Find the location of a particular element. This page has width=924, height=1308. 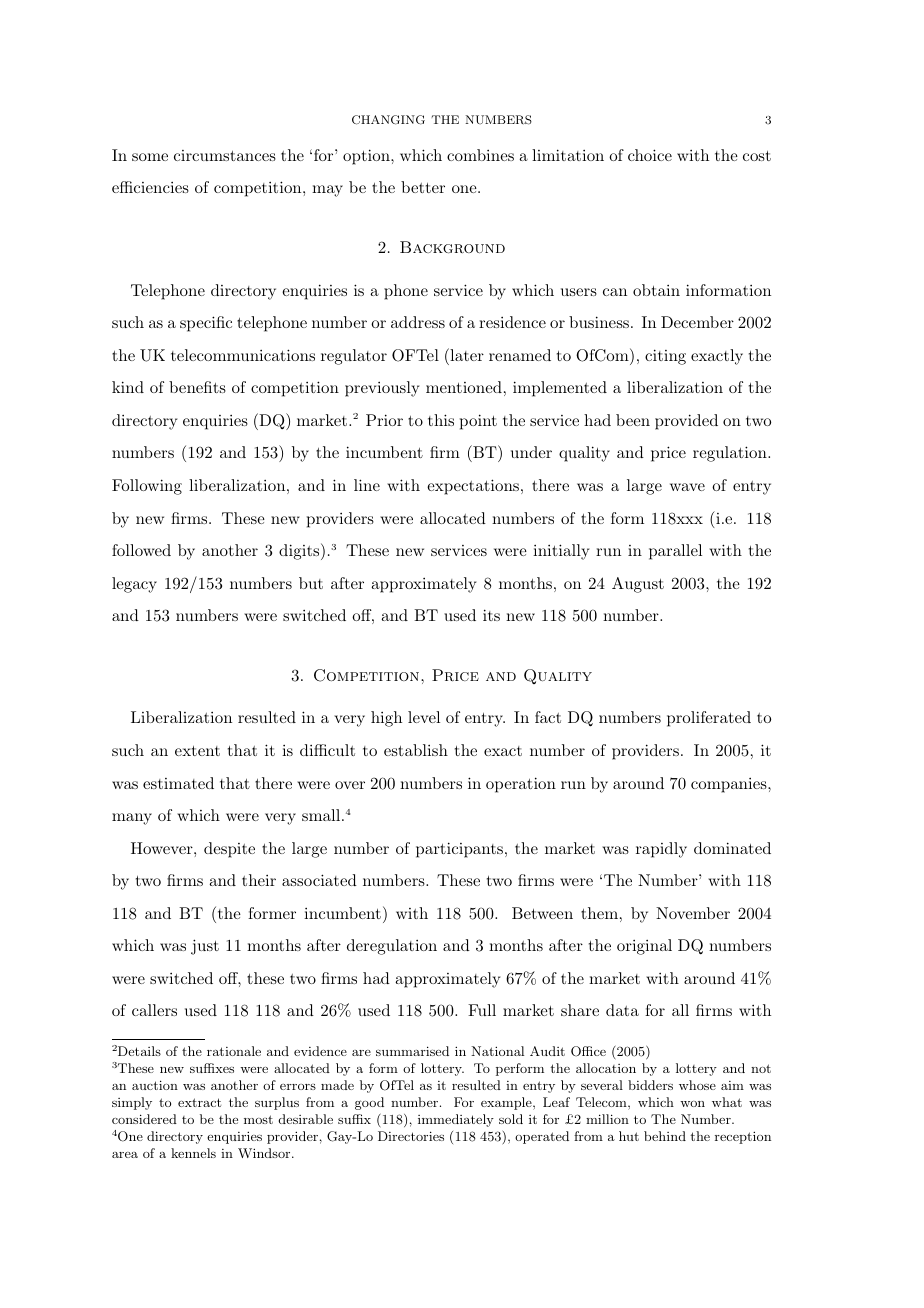

wave is located at coordinates (687, 487).
